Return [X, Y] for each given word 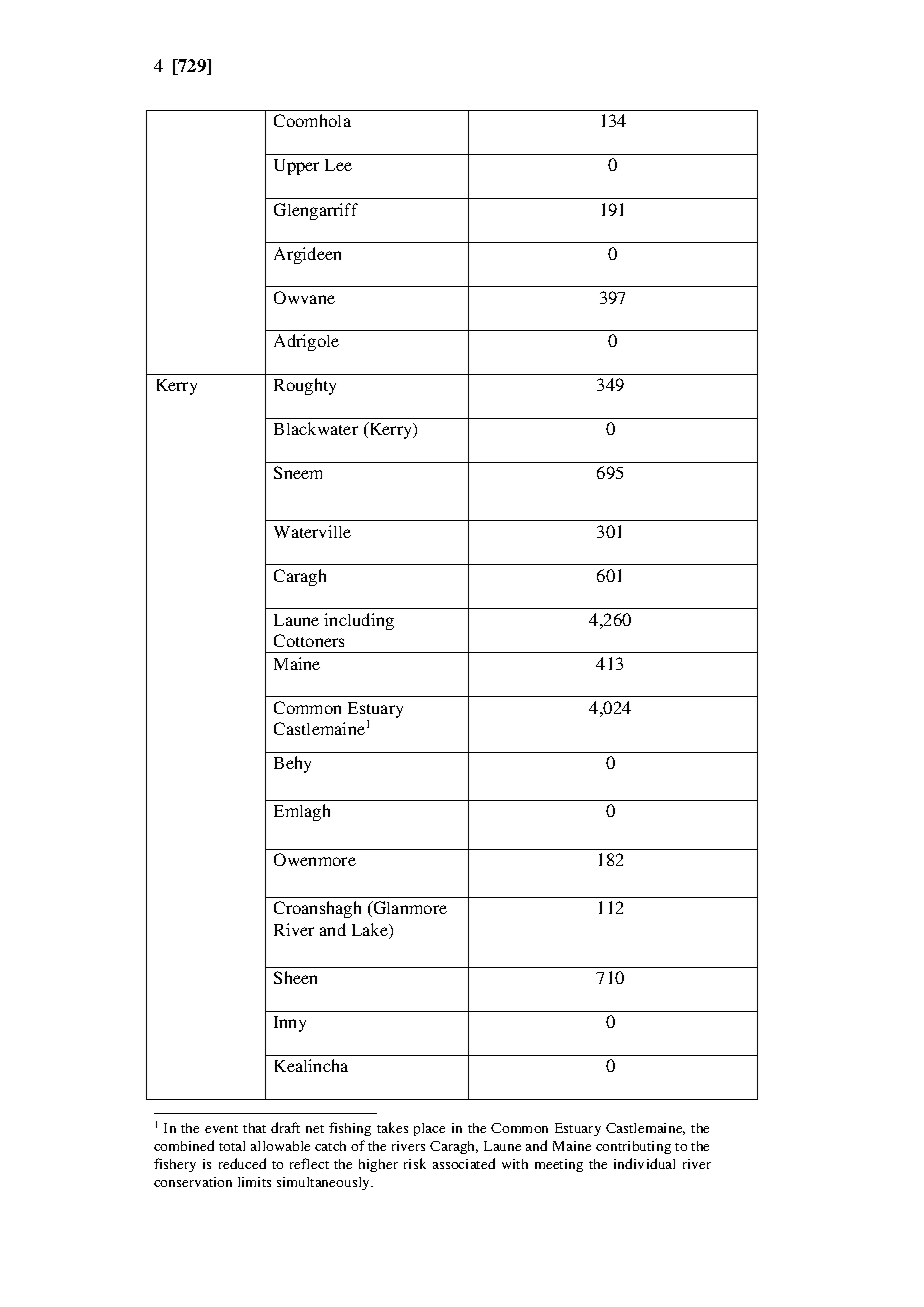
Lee [338, 165]
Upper [296, 167]
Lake [371, 931]
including [359, 621]
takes [392, 1127]
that [254, 1128]
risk [415, 1163]
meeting [559, 1165]
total [232, 1146]
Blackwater [316, 428]
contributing [633, 1147]
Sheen [295, 977]
